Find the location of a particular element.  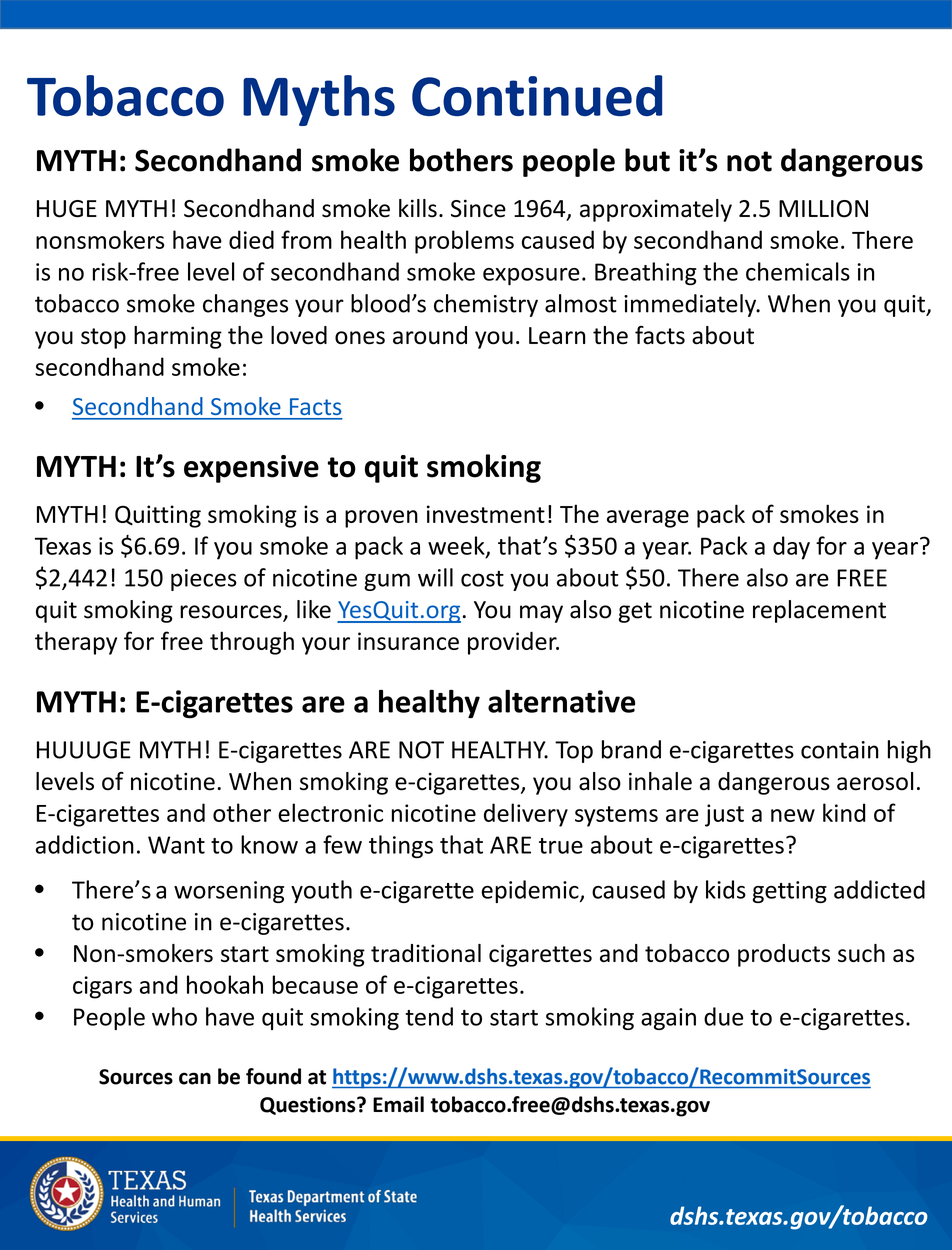

epidemic is located at coordinates (531, 891).
